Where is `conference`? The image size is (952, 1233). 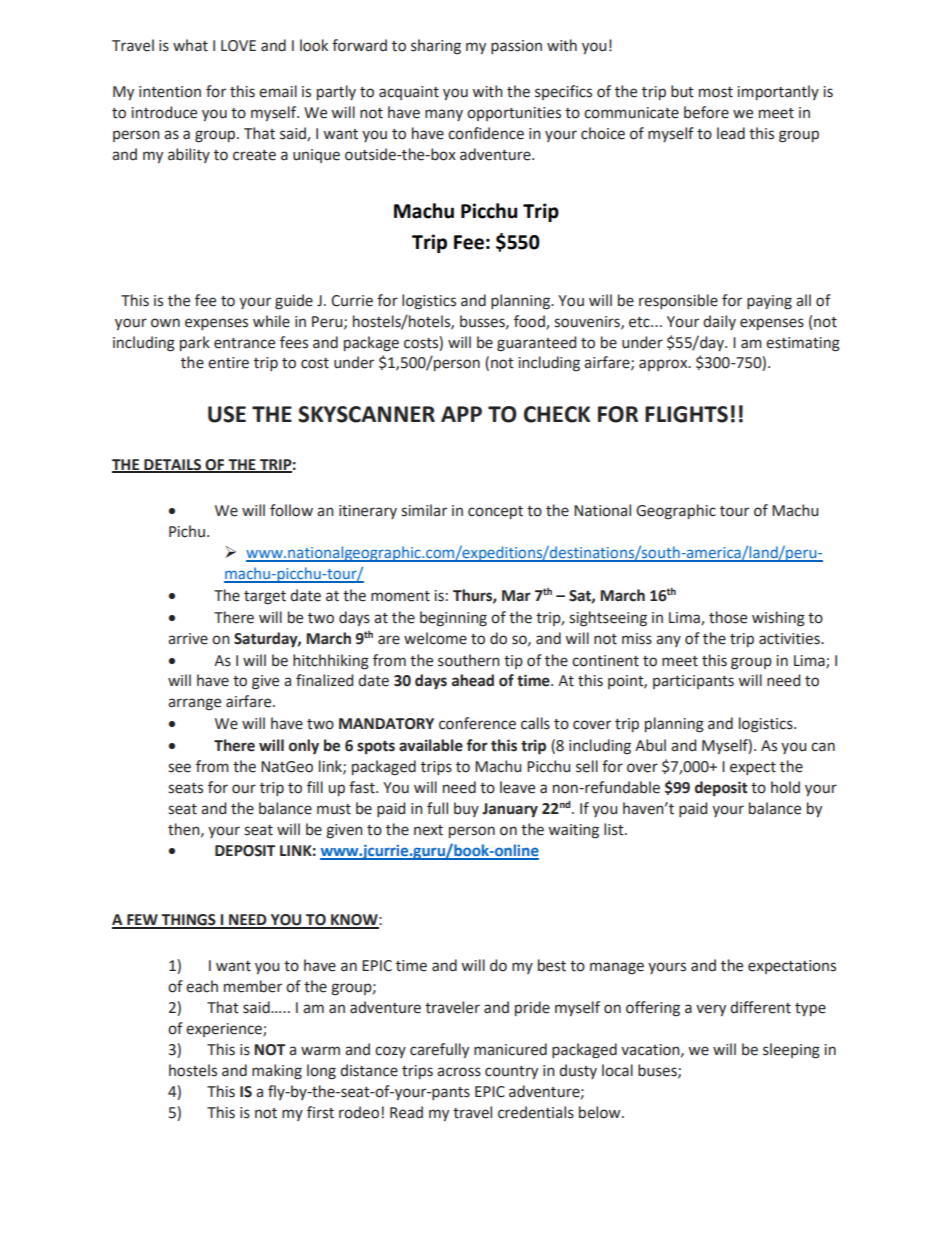 conference is located at coordinates (477, 723).
